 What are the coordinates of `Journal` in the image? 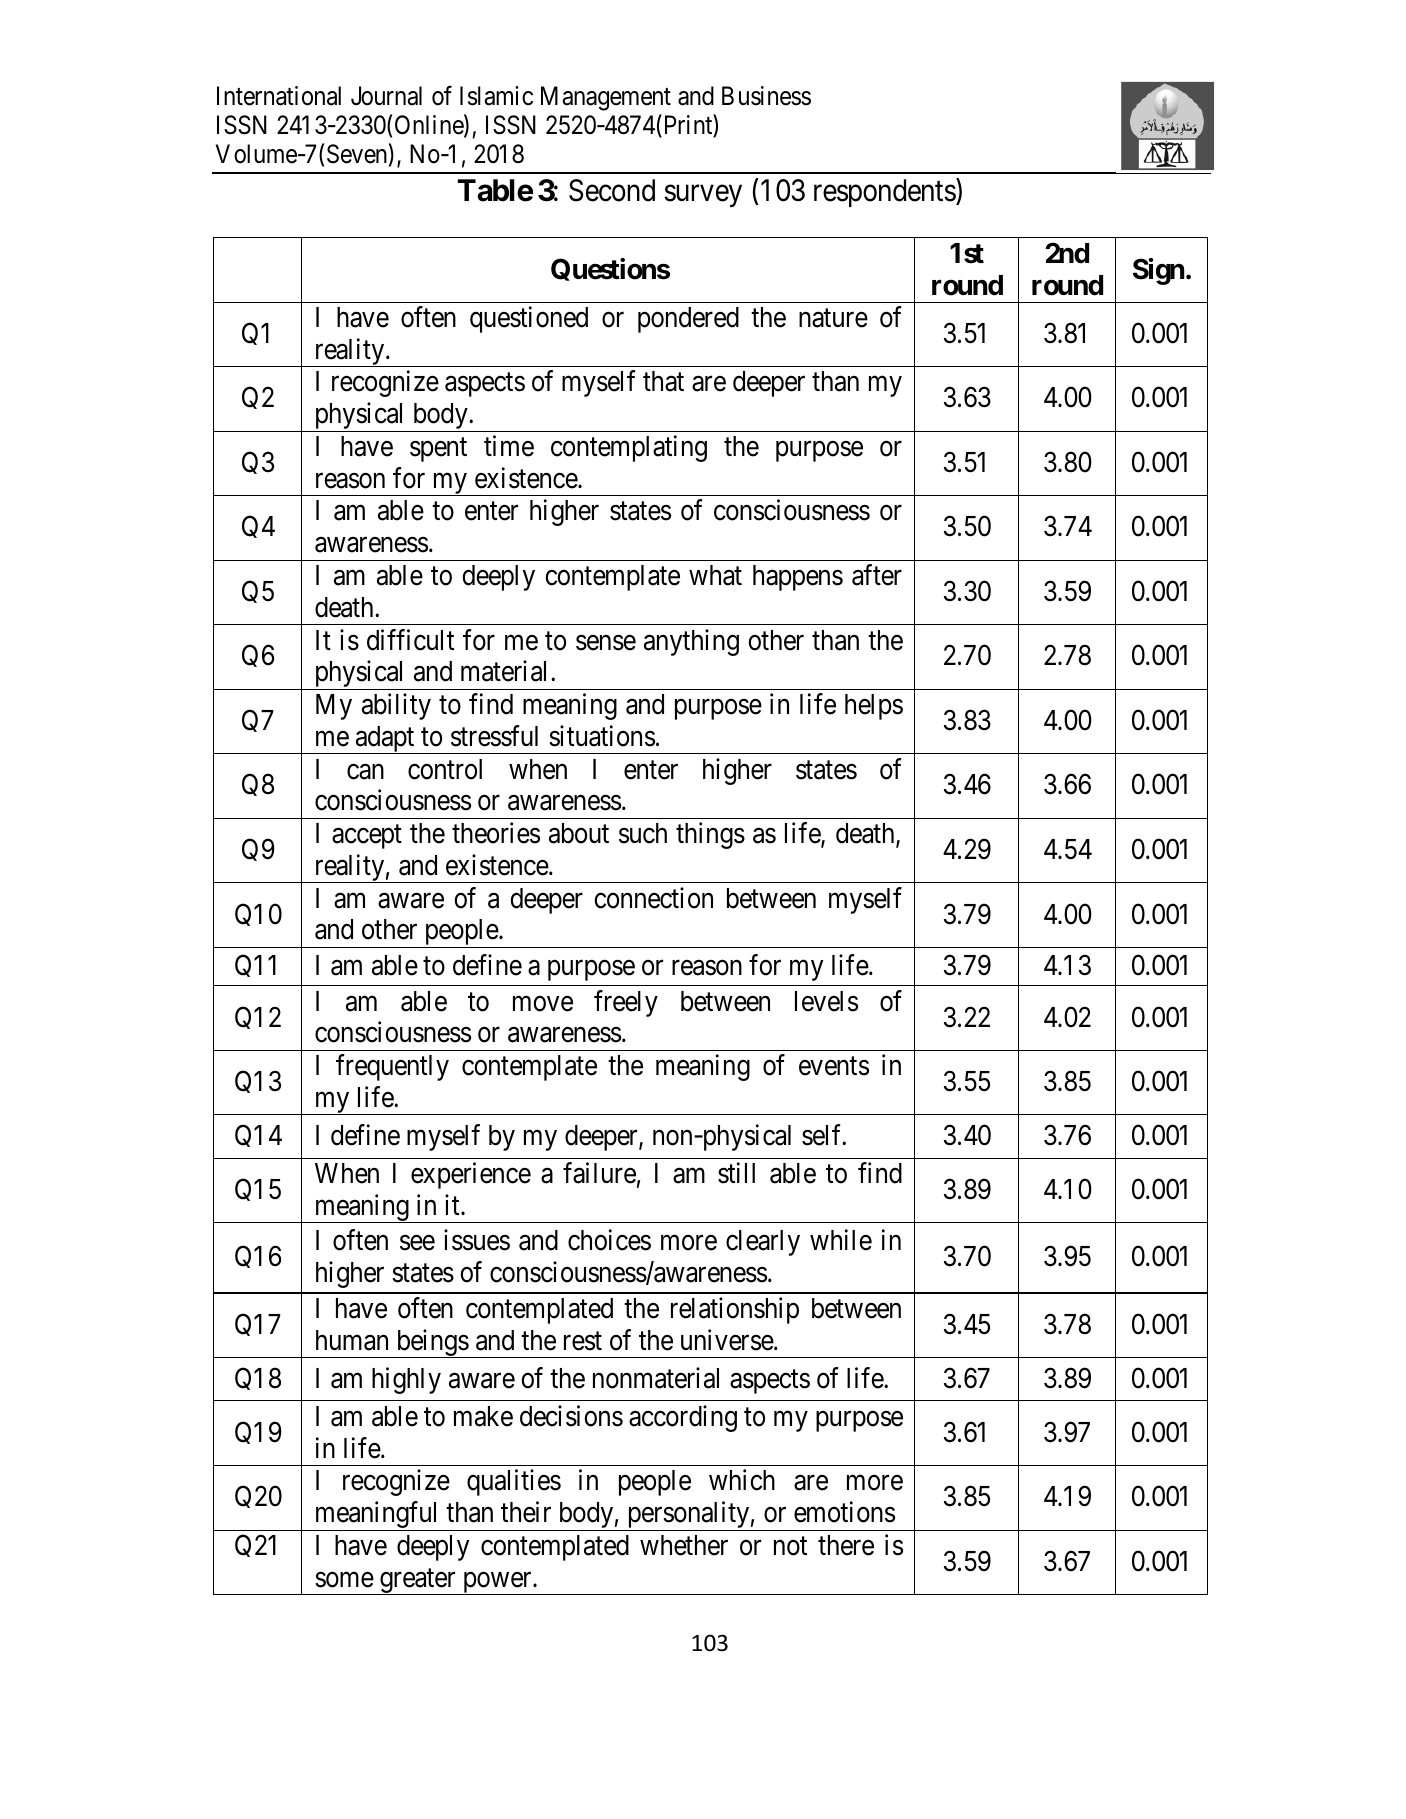 It's located at (386, 96).
